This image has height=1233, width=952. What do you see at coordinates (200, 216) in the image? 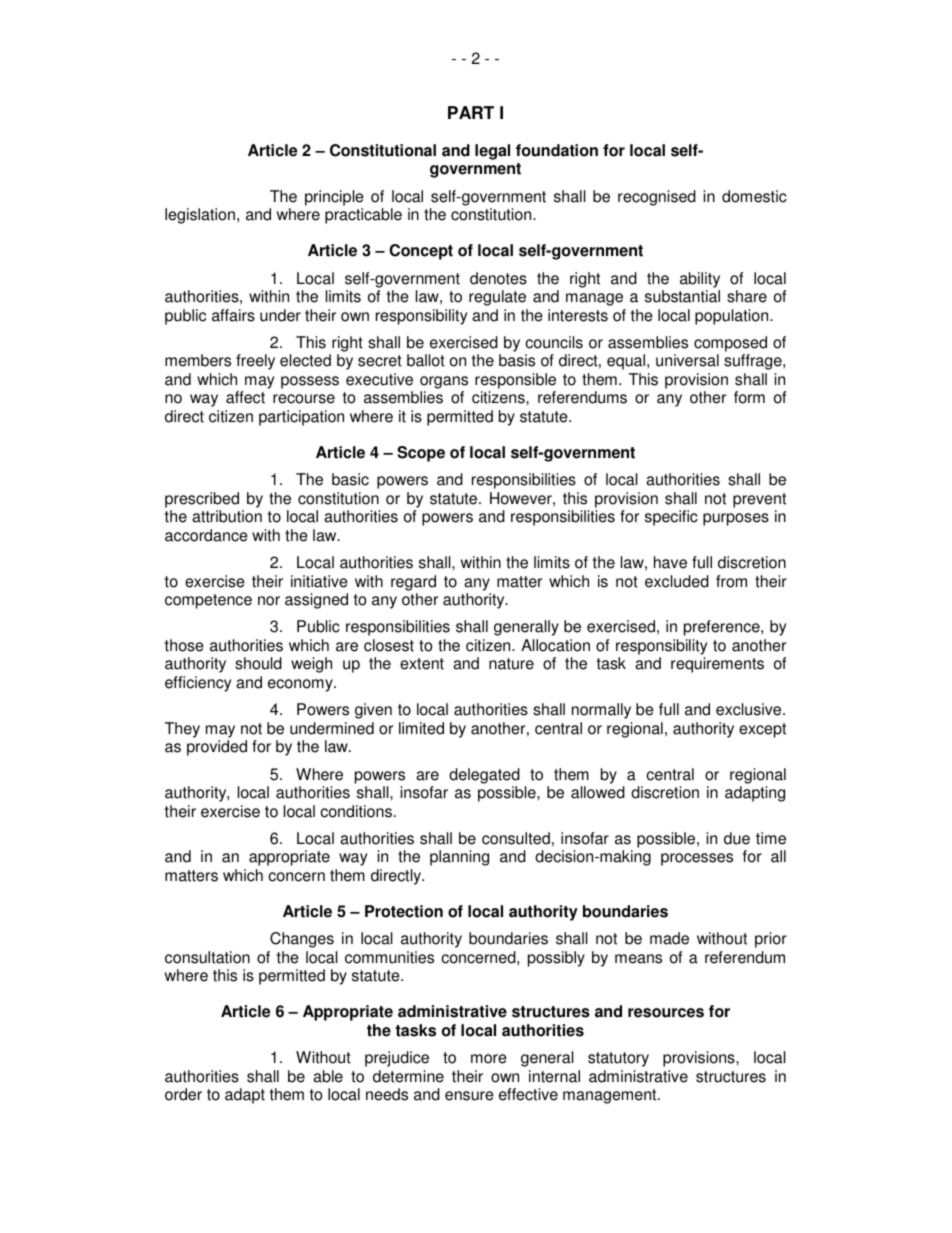
I see `legislation` at bounding box center [200, 216].
